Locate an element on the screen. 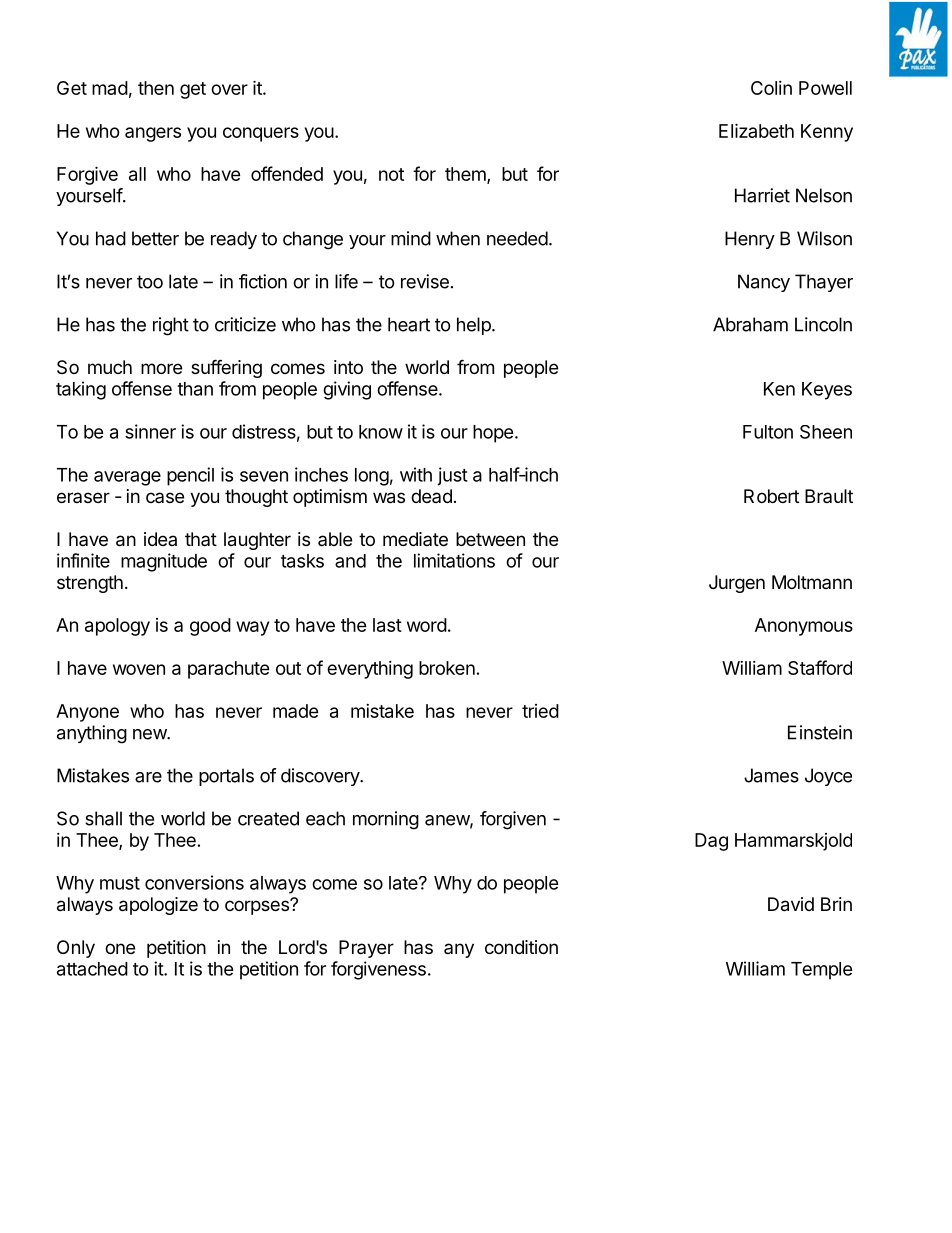 The width and height of the screenshot is (952, 1233). apologize is located at coordinates (158, 906).
